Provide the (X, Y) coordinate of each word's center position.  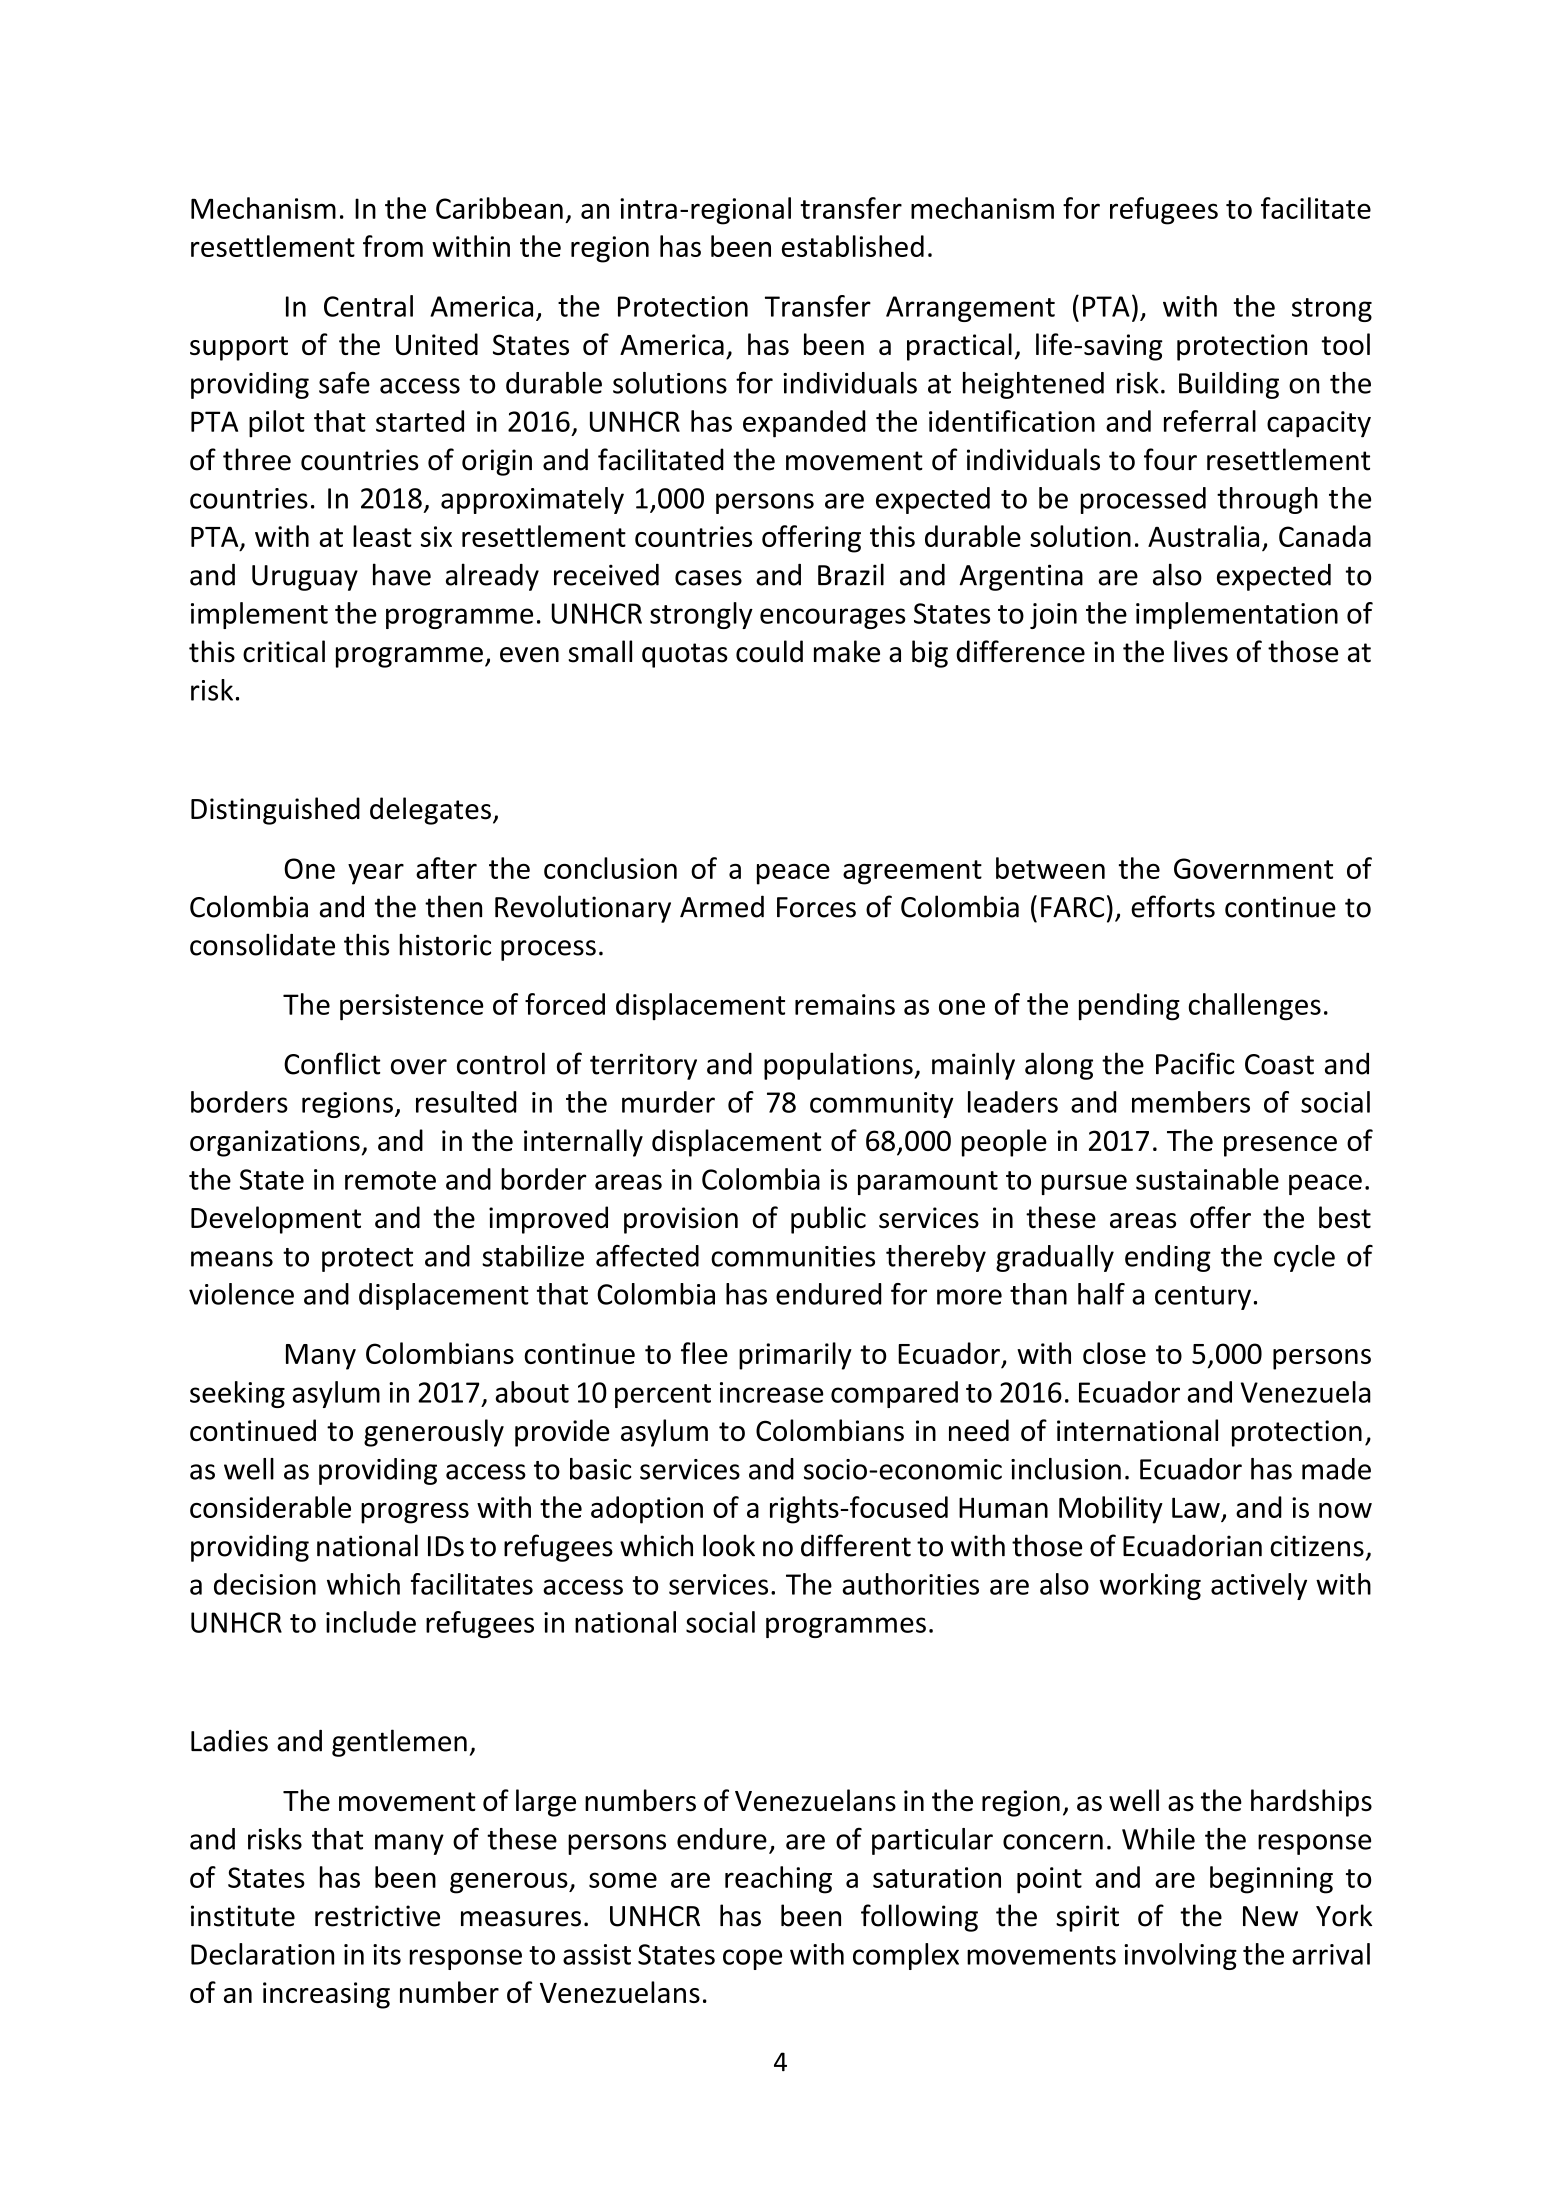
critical (284, 651)
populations (839, 1066)
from (393, 246)
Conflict (332, 1063)
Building (1229, 385)
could (769, 651)
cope (752, 1959)
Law (1196, 1507)
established (853, 246)
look (729, 1545)
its (387, 1954)
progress (415, 1513)
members (1191, 1102)
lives (1201, 651)
